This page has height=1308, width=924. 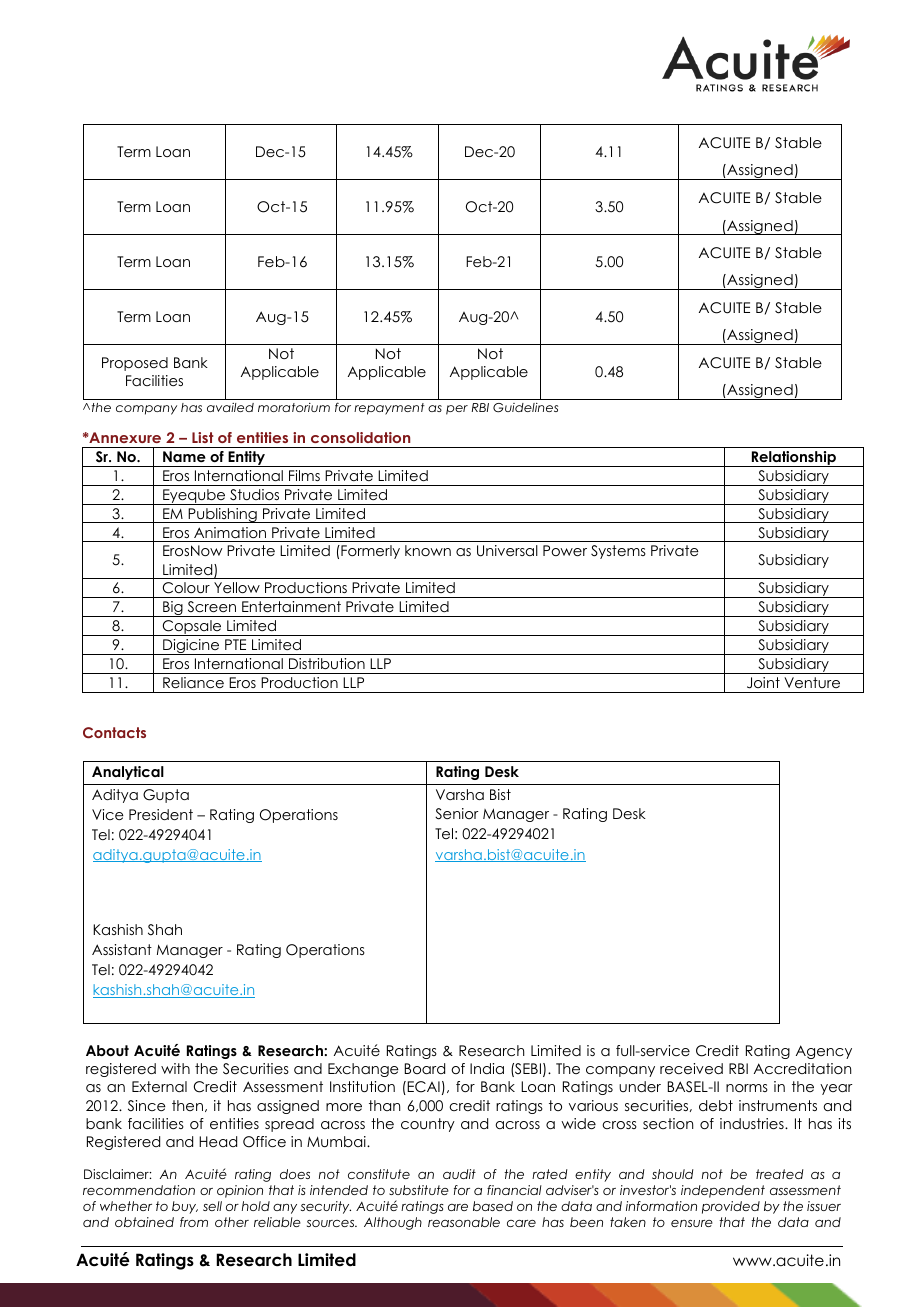 I want to click on Systems, so click(x=618, y=552).
